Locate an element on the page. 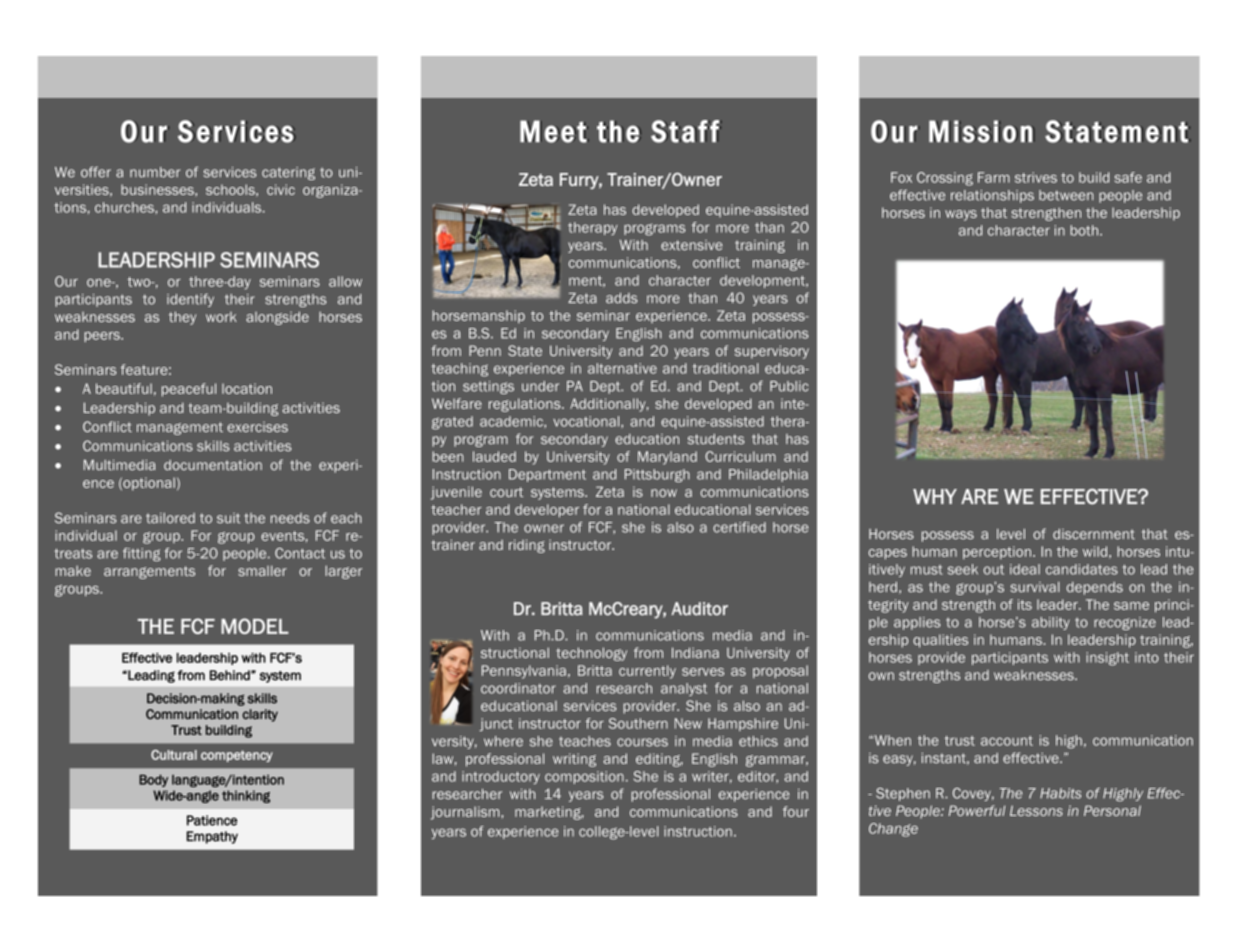 The width and height of the image is (1233, 952). number is located at coordinates (155, 172).
